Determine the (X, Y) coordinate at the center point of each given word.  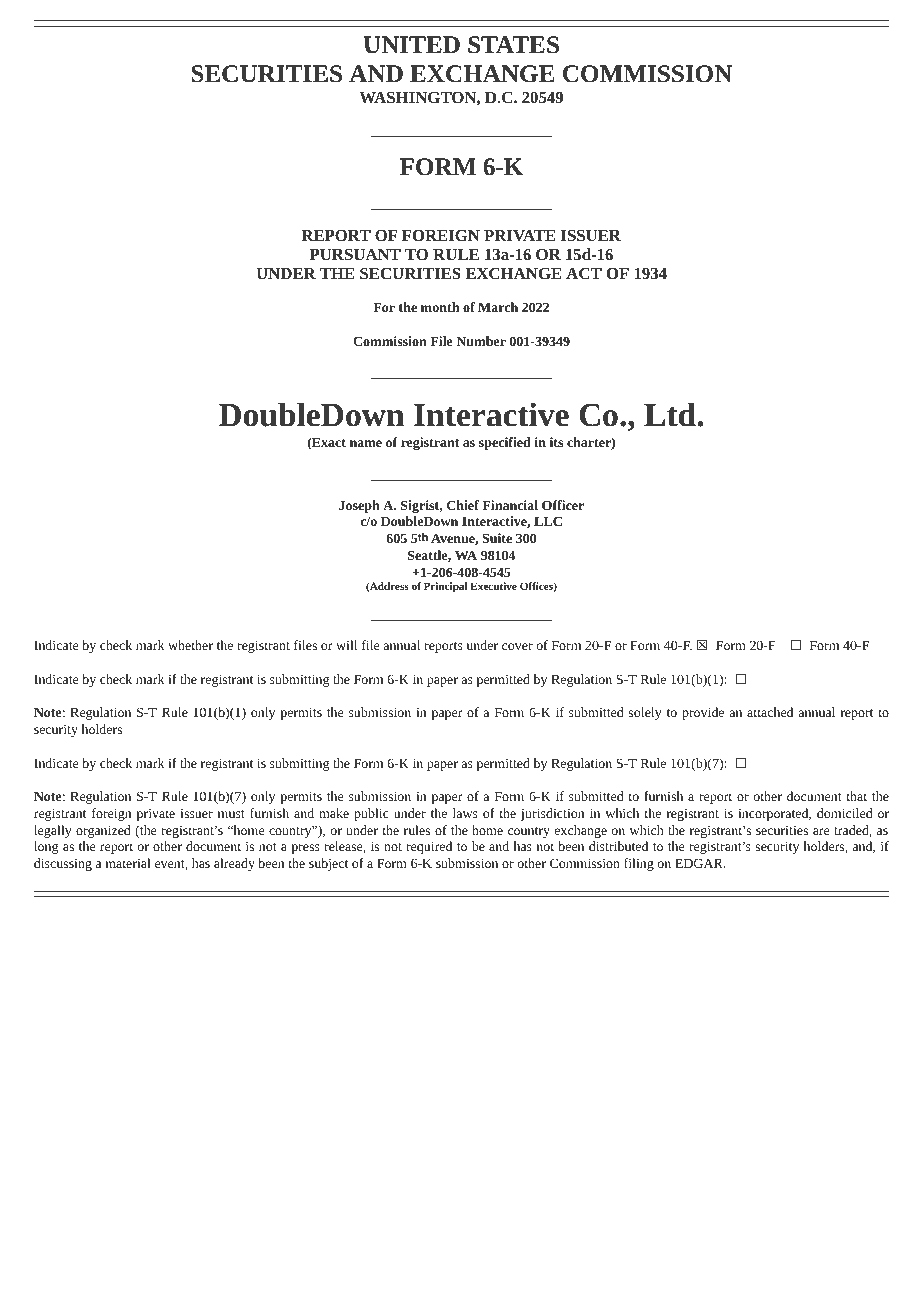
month (440, 307)
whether (190, 645)
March (498, 307)
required (429, 847)
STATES (513, 45)
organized (103, 831)
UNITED (412, 45)
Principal (445, 587)
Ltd (671, 414)
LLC (548, 521)
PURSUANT (355, 254)
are (821, 831)
